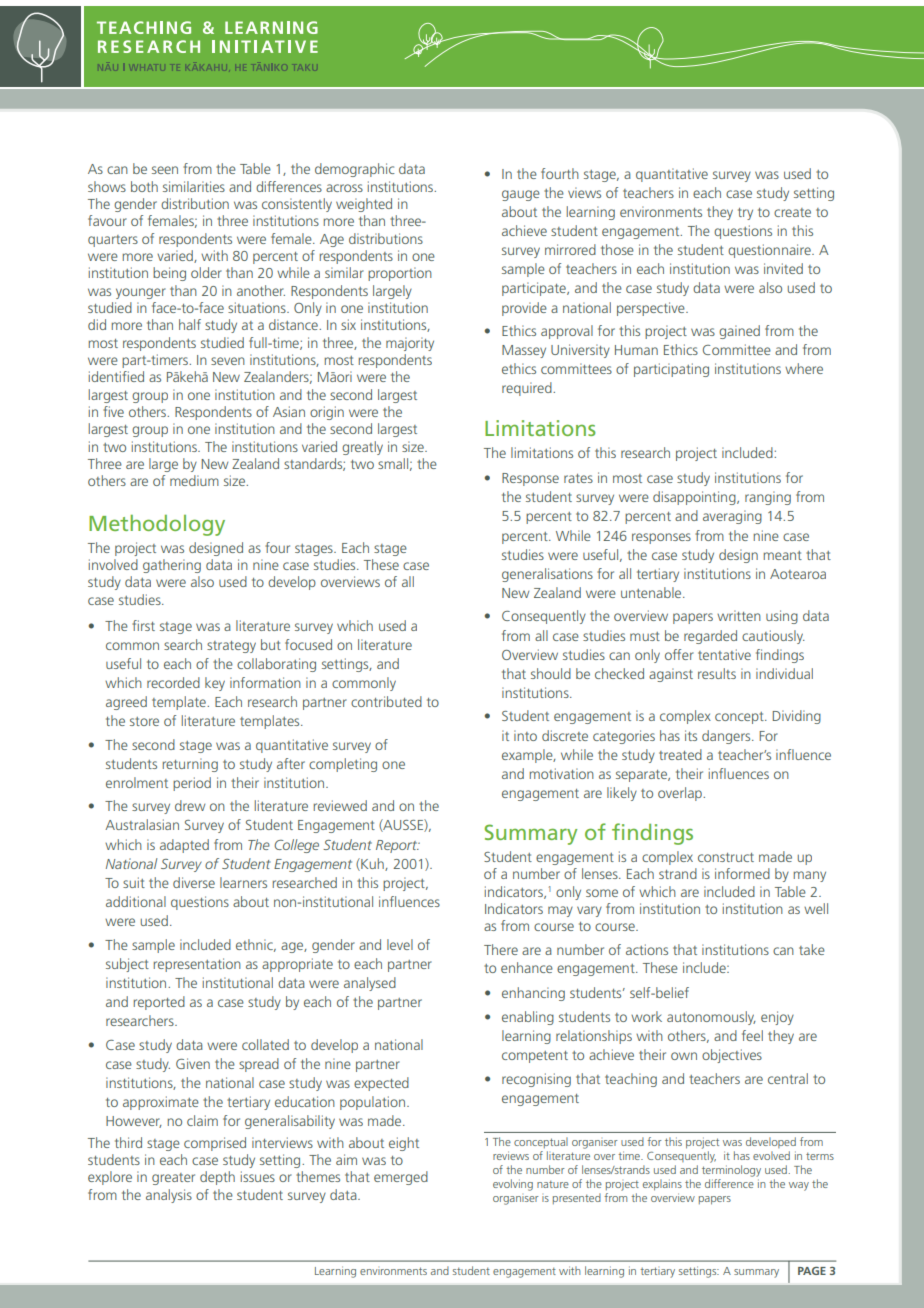 The width and height of the image is (924, 1308). Describe the element at coordinates (501, 949) in the image. I see `There` at that location.
